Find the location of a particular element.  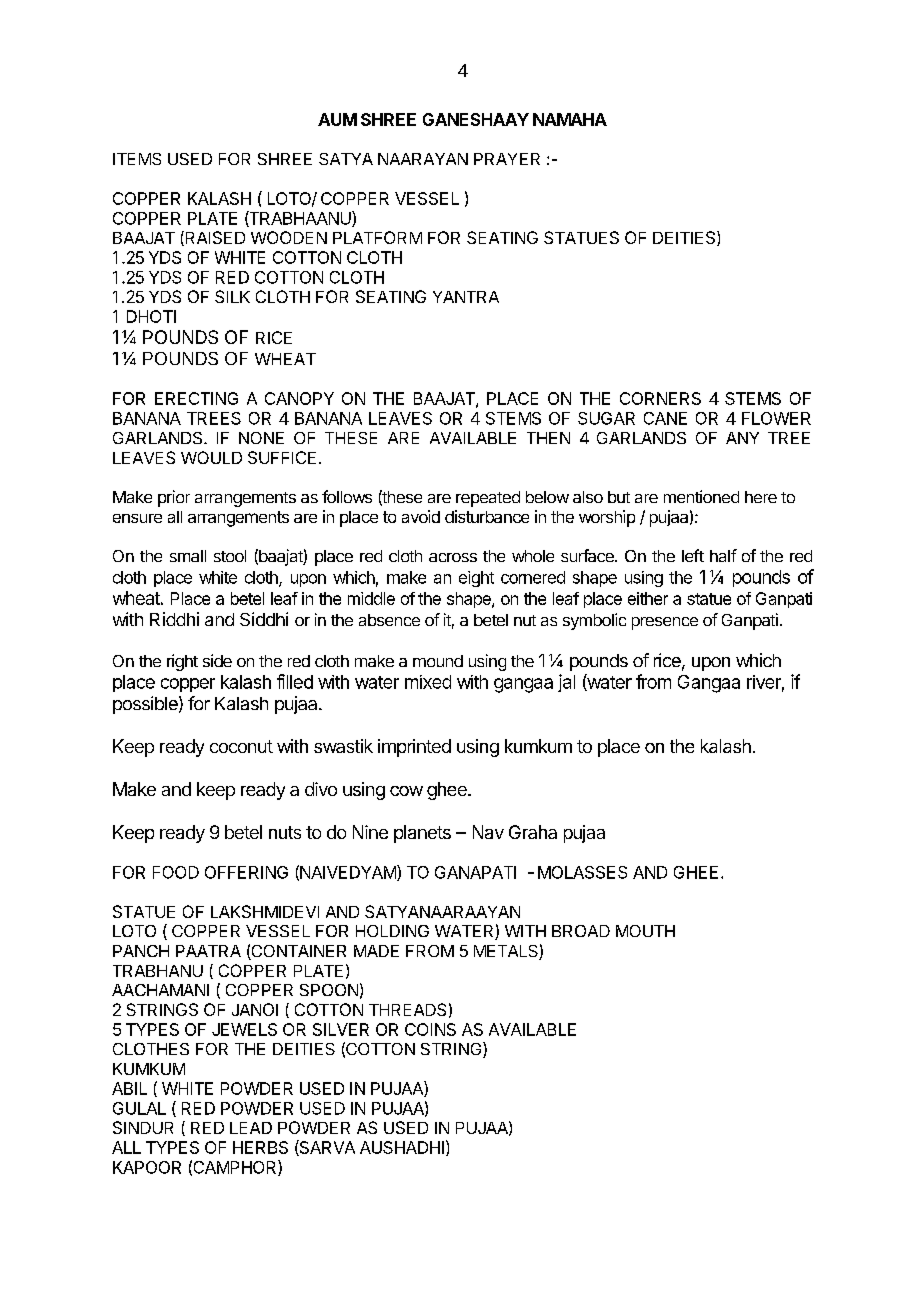

OFFERING is located at coordinates (246, 872).
